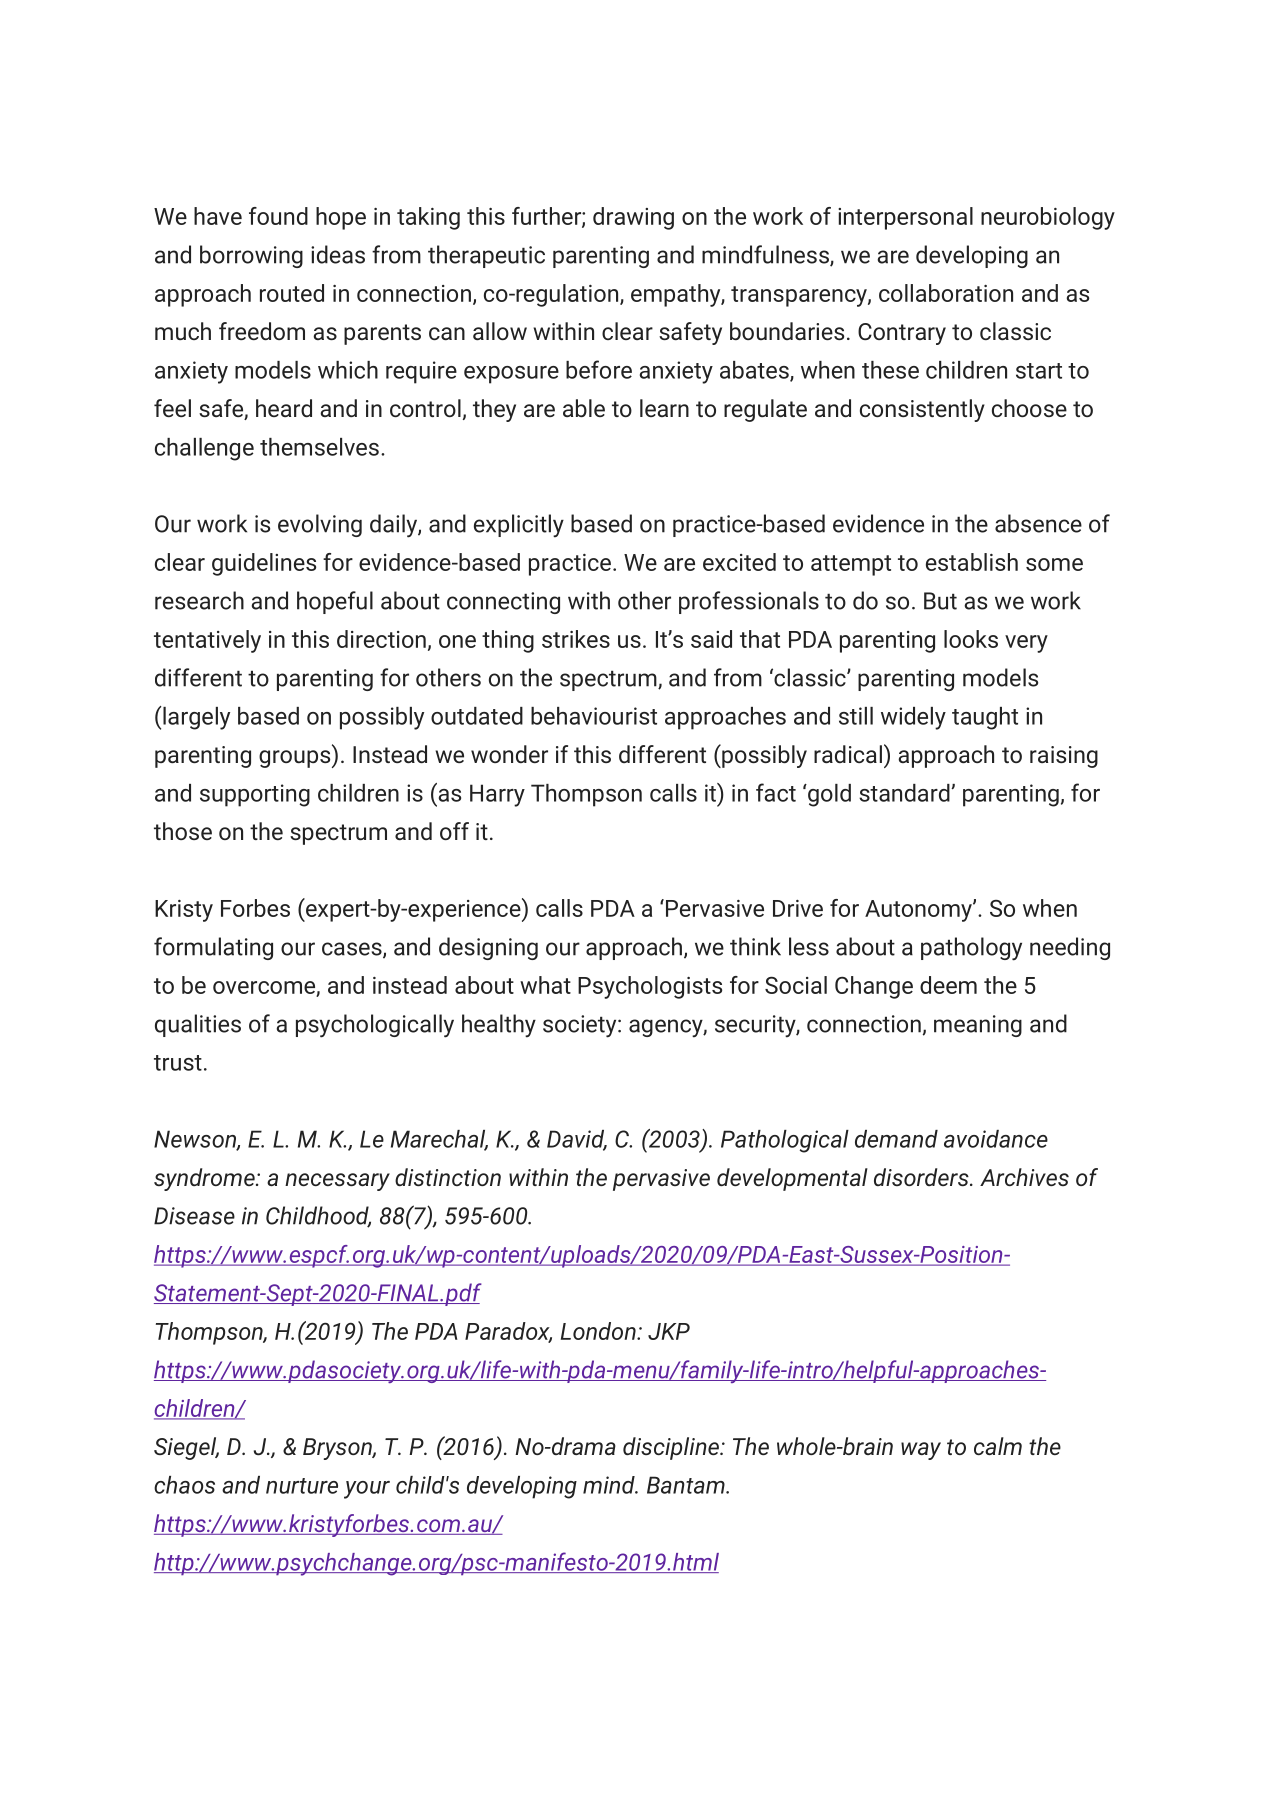  I want to click on discipline, so click(672, 1448).
